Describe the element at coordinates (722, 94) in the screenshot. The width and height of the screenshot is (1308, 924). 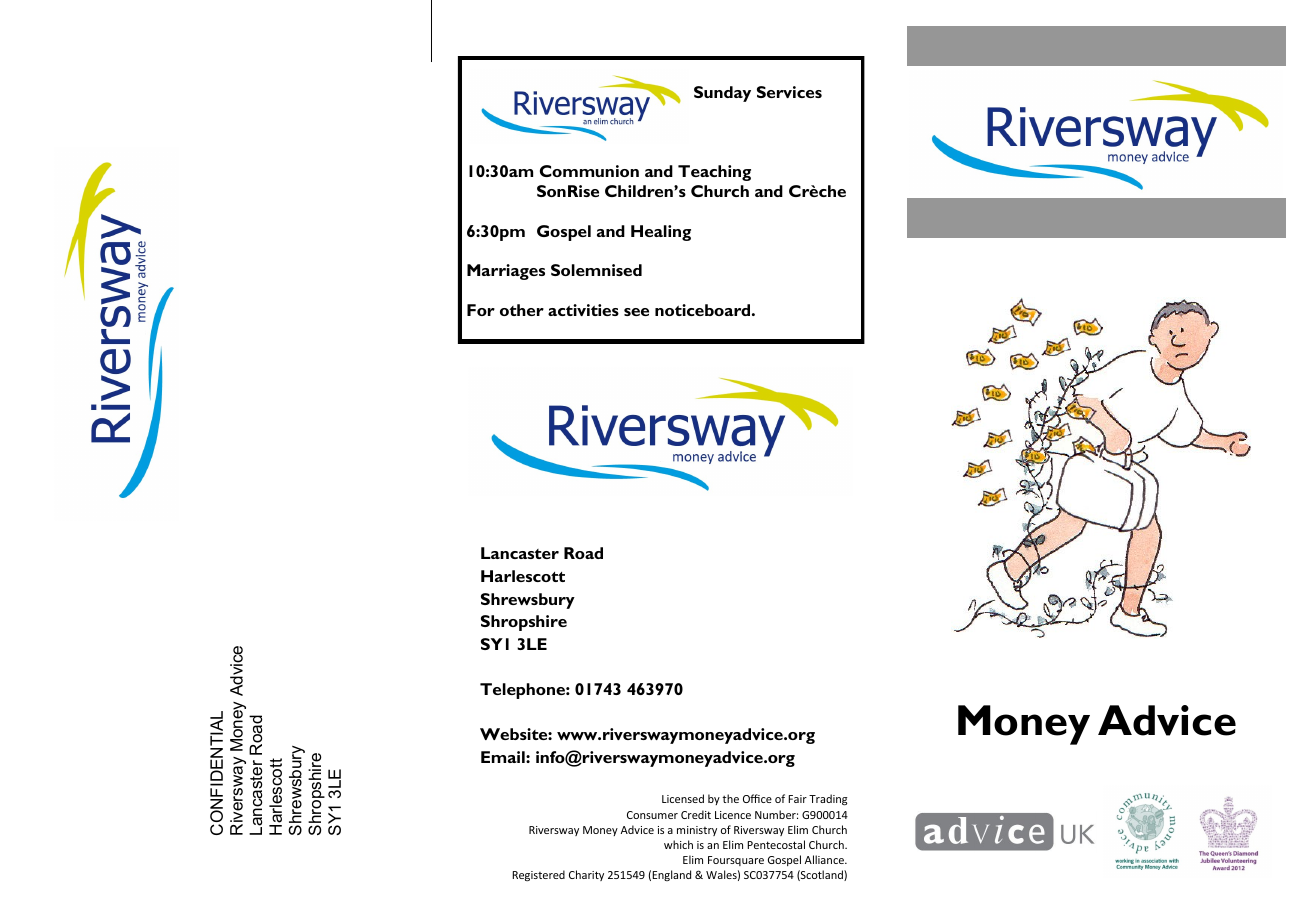
I see `Sunday` at that location.
